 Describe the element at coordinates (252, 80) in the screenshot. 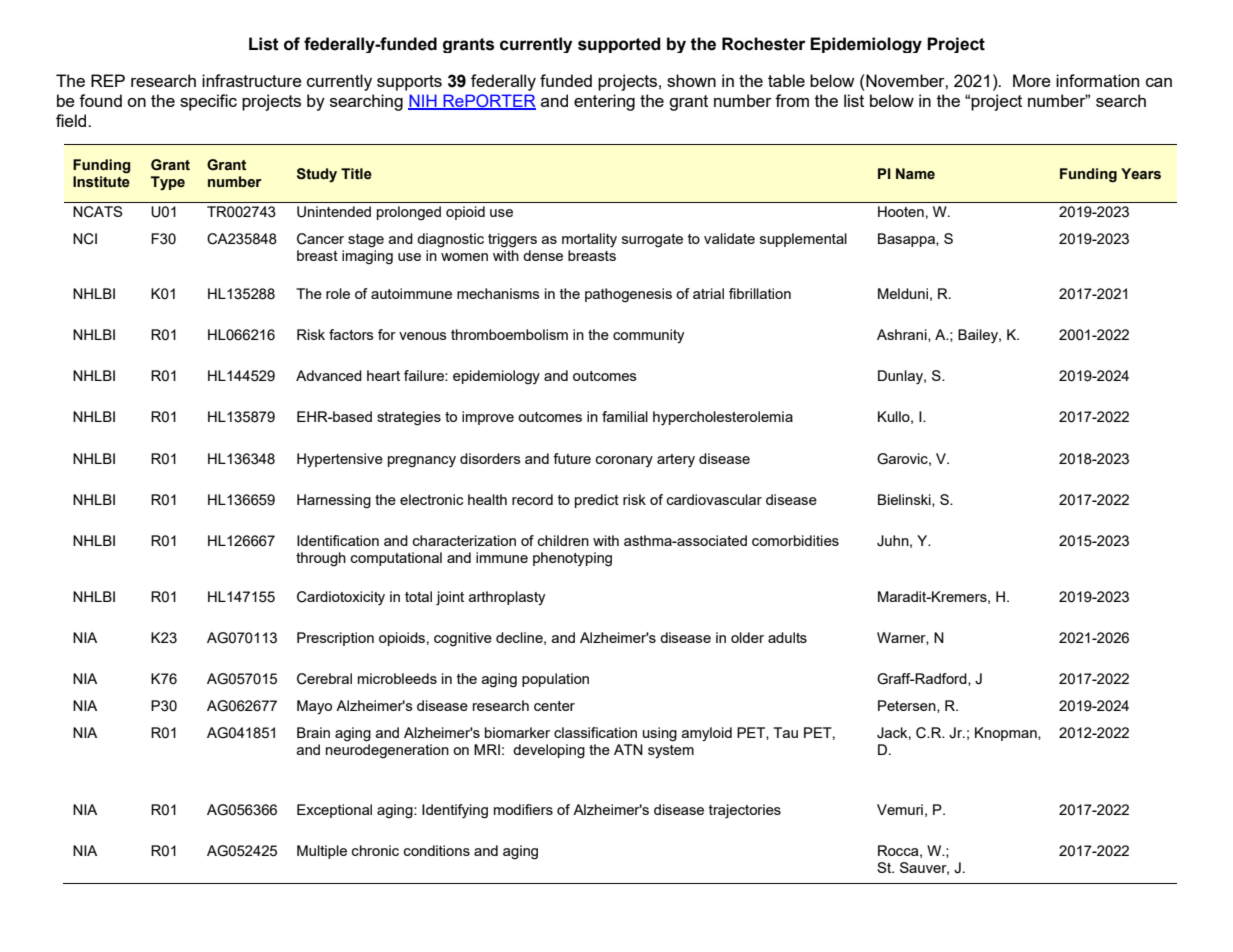

I see `infrastructure` at that location.
